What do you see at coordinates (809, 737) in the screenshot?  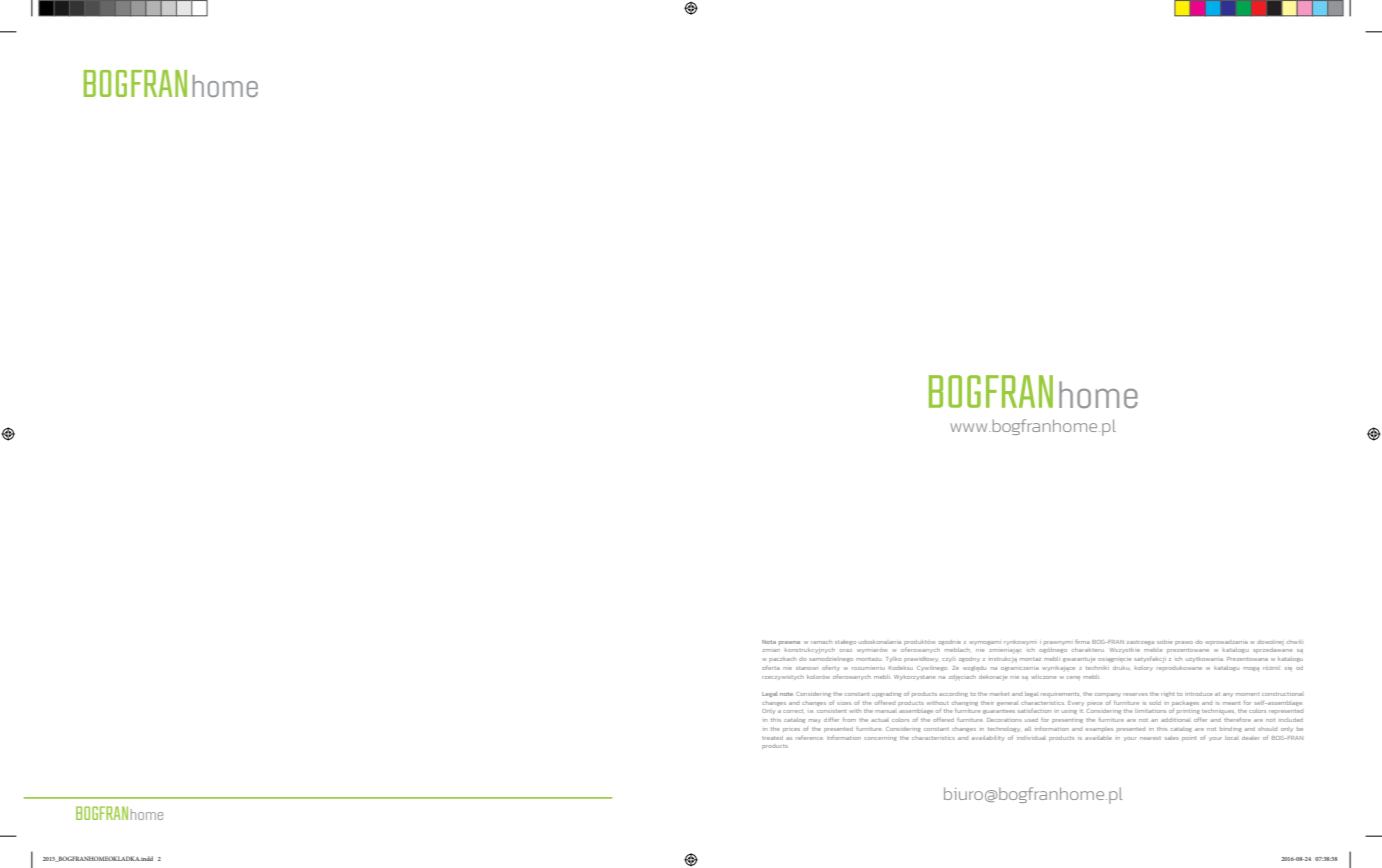 I see `reference` at bounding box center [809, 737].
